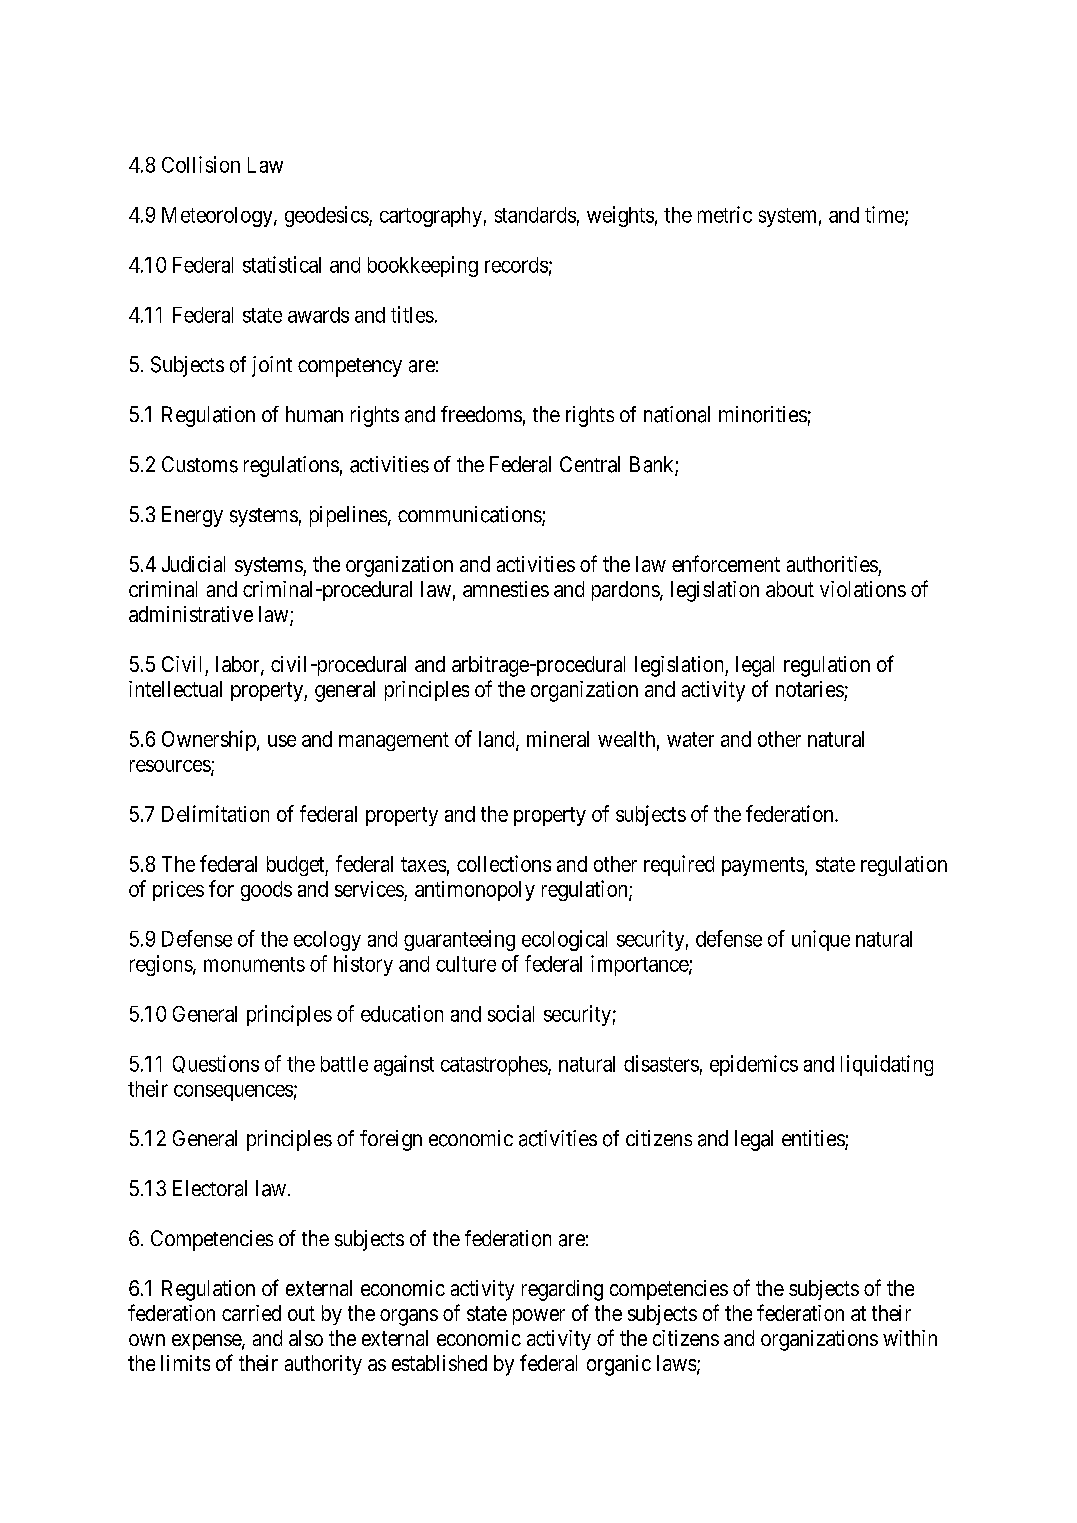  Describe the element at coordinates (626, 591) in the document. I see `pardons` at that location.
